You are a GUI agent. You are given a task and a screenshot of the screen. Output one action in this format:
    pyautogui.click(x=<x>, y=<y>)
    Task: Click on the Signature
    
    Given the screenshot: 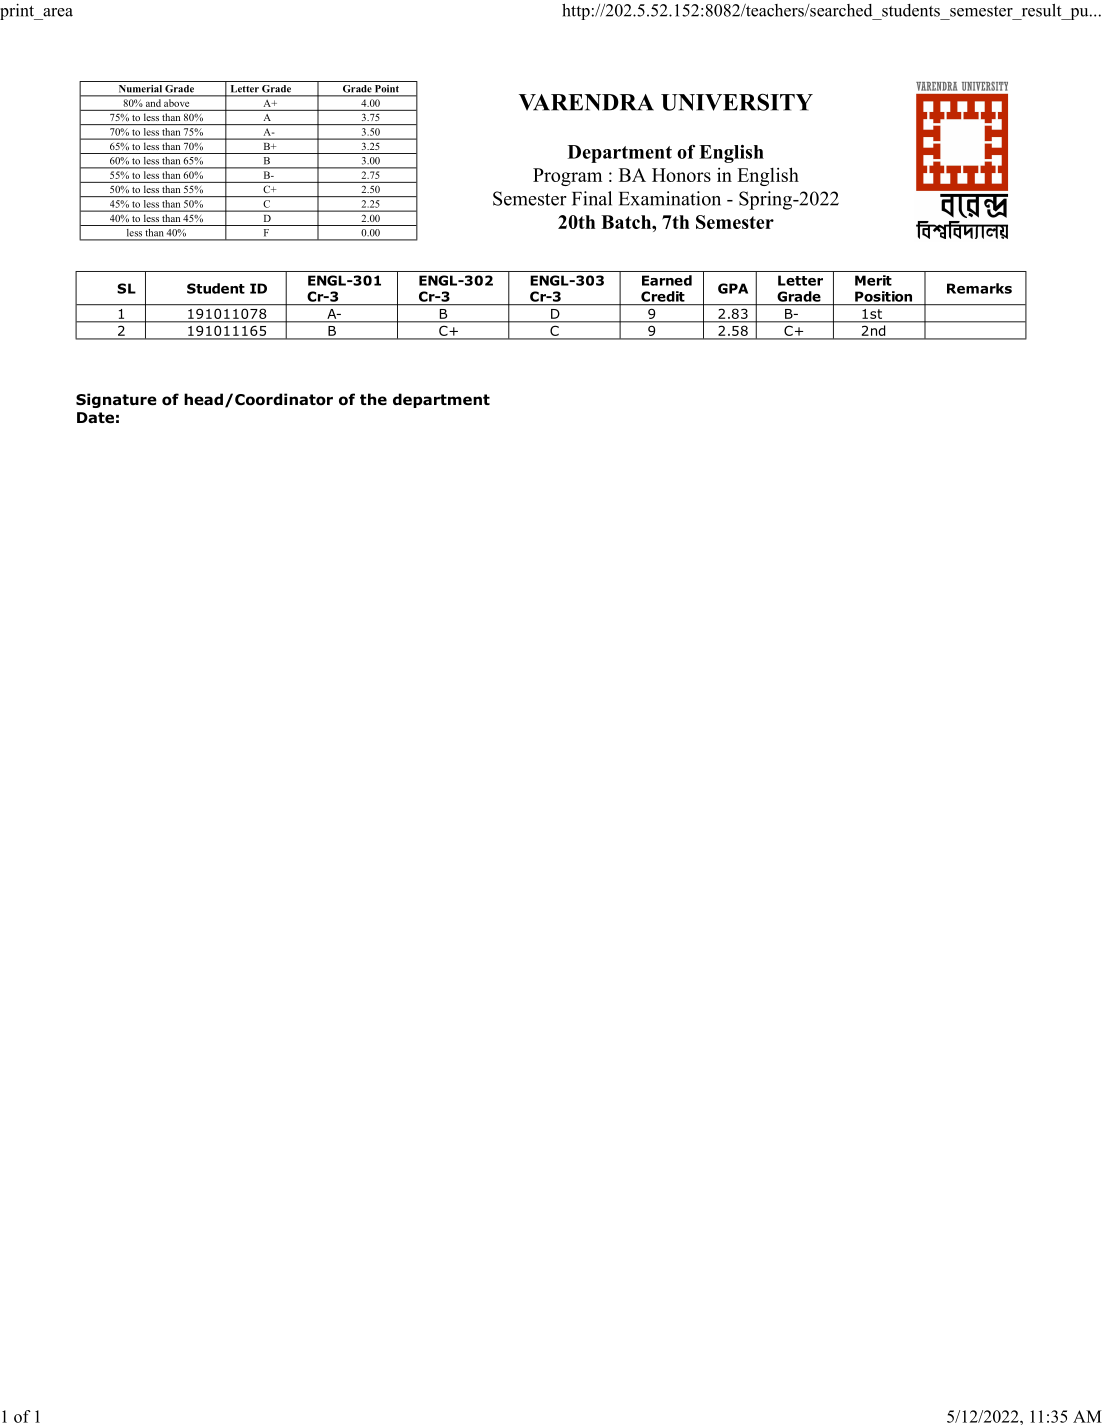 What is the action you would take?
    pyautogui.click(x=116, y=400)
